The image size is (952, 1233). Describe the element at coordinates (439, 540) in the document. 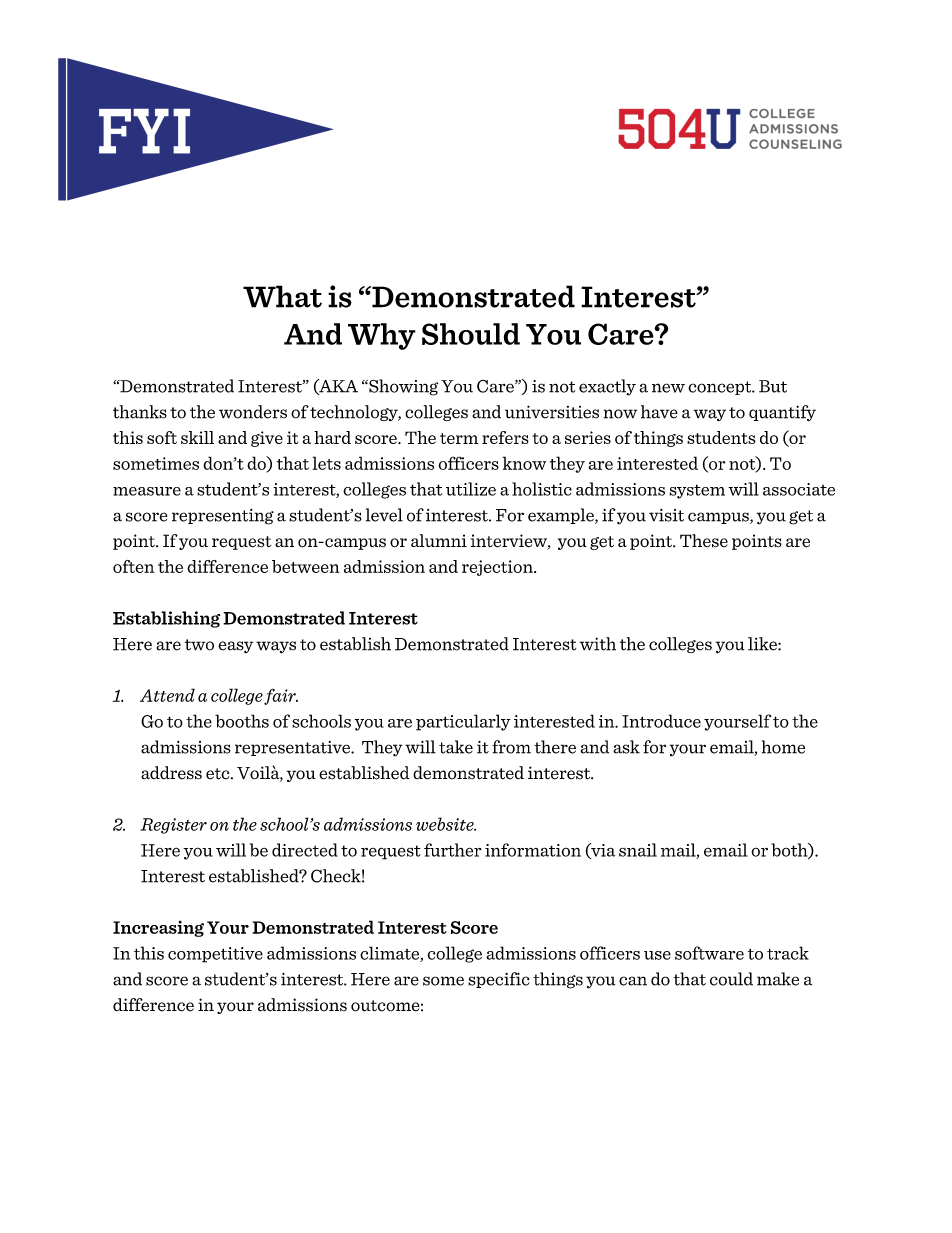

I see `alumni` at that location.
